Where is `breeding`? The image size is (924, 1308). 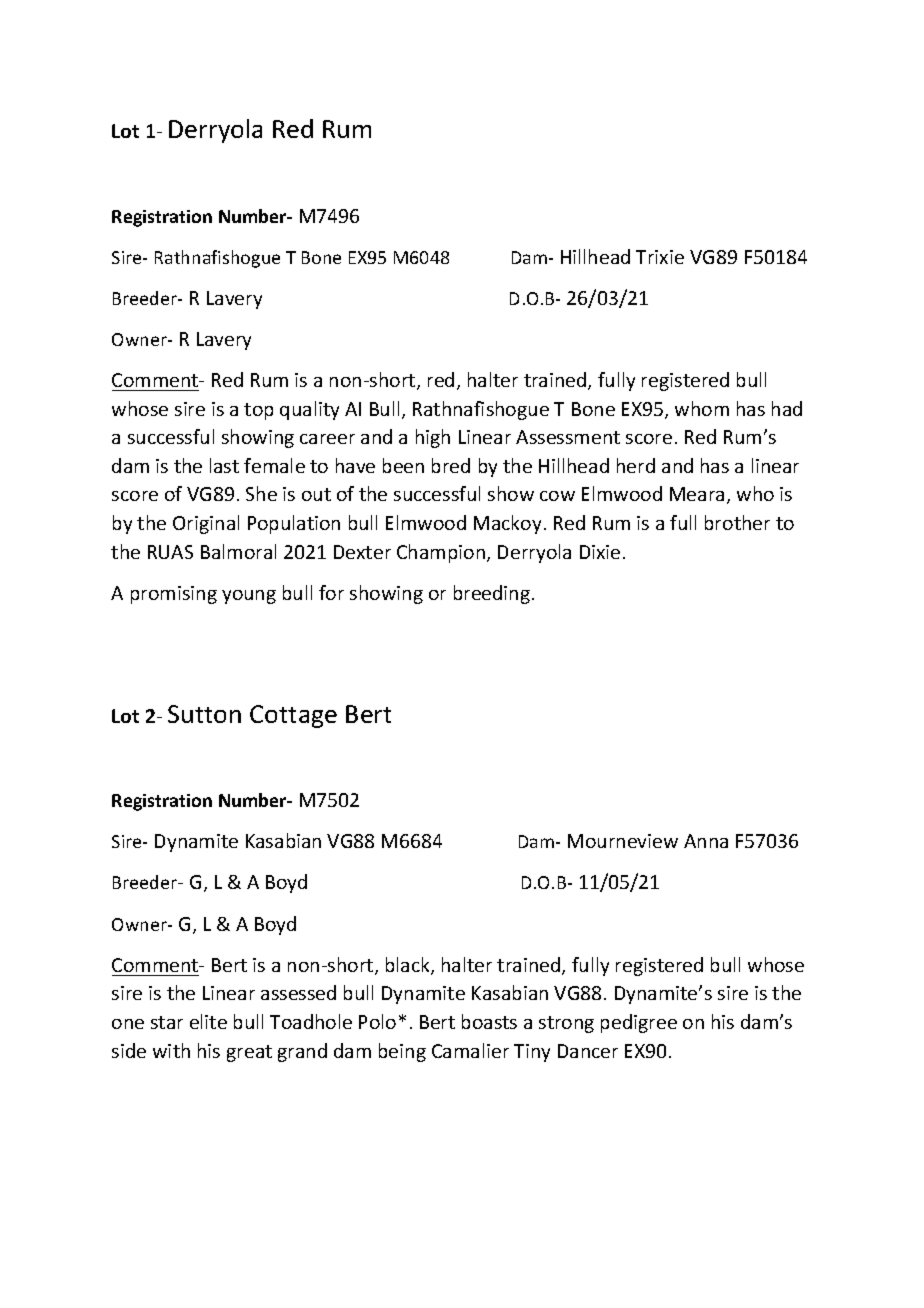 breeding is located at coordinates (492, 594).
